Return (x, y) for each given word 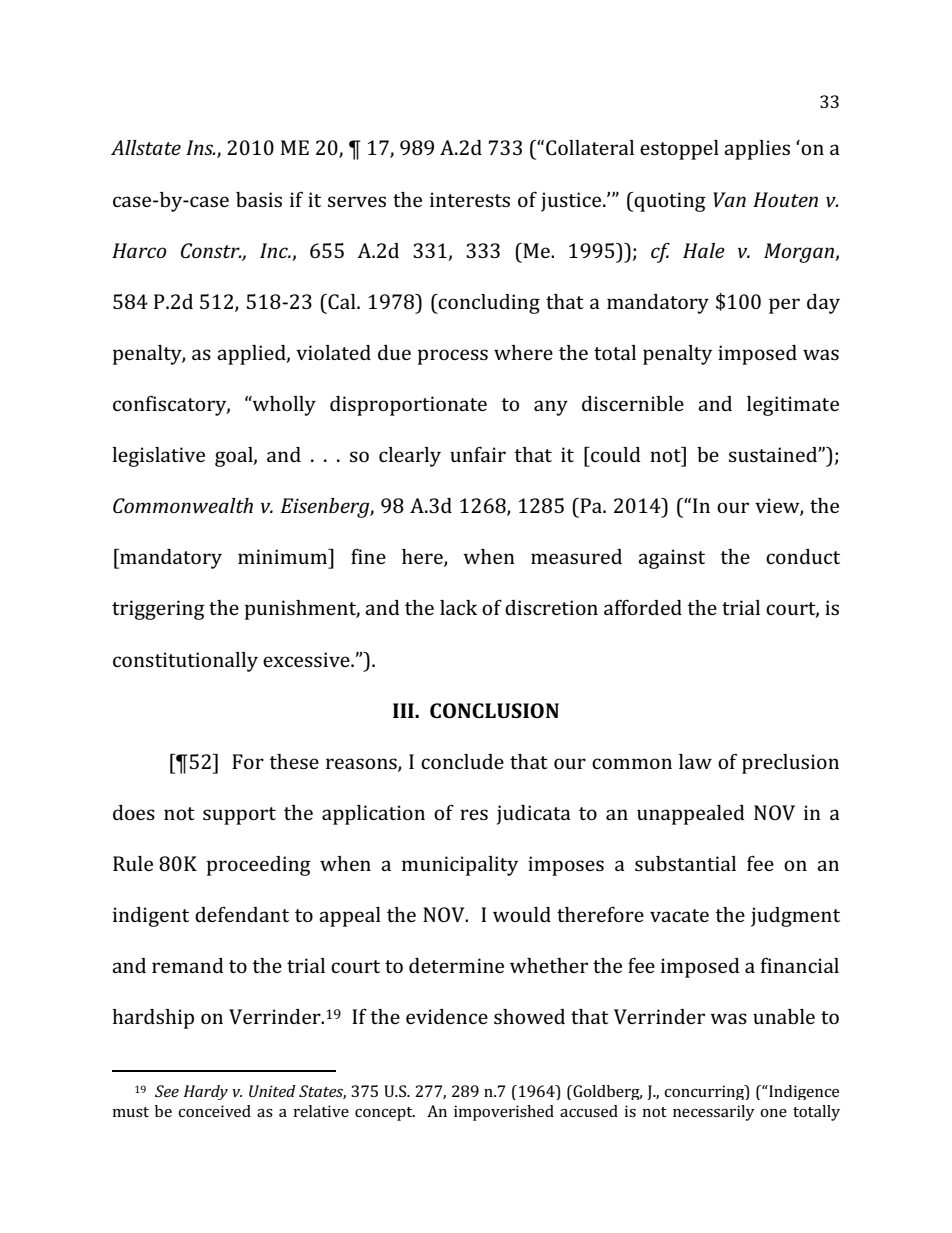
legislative (158, 457)
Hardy (206, 1092)
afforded (643, 607)
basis (259, 199)
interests (470, 199)
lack (458, 607)
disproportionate (408, 406)
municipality (460, 866)
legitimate (793, 406)
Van (729, 199)
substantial (685, 863)
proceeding (259, 866)
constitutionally (185, 662)
